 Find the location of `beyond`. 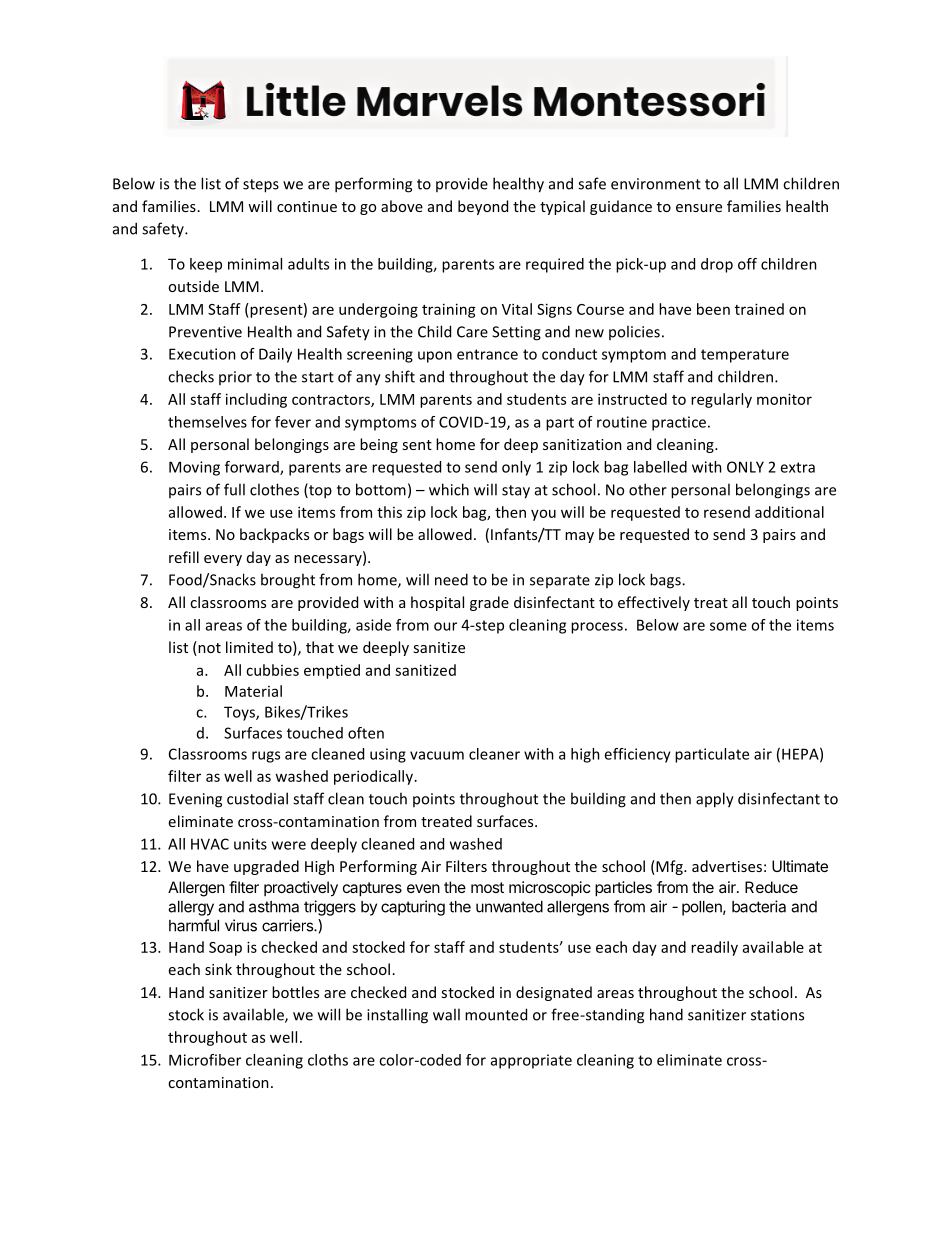

beyond is located at coordinates (483, 207).
